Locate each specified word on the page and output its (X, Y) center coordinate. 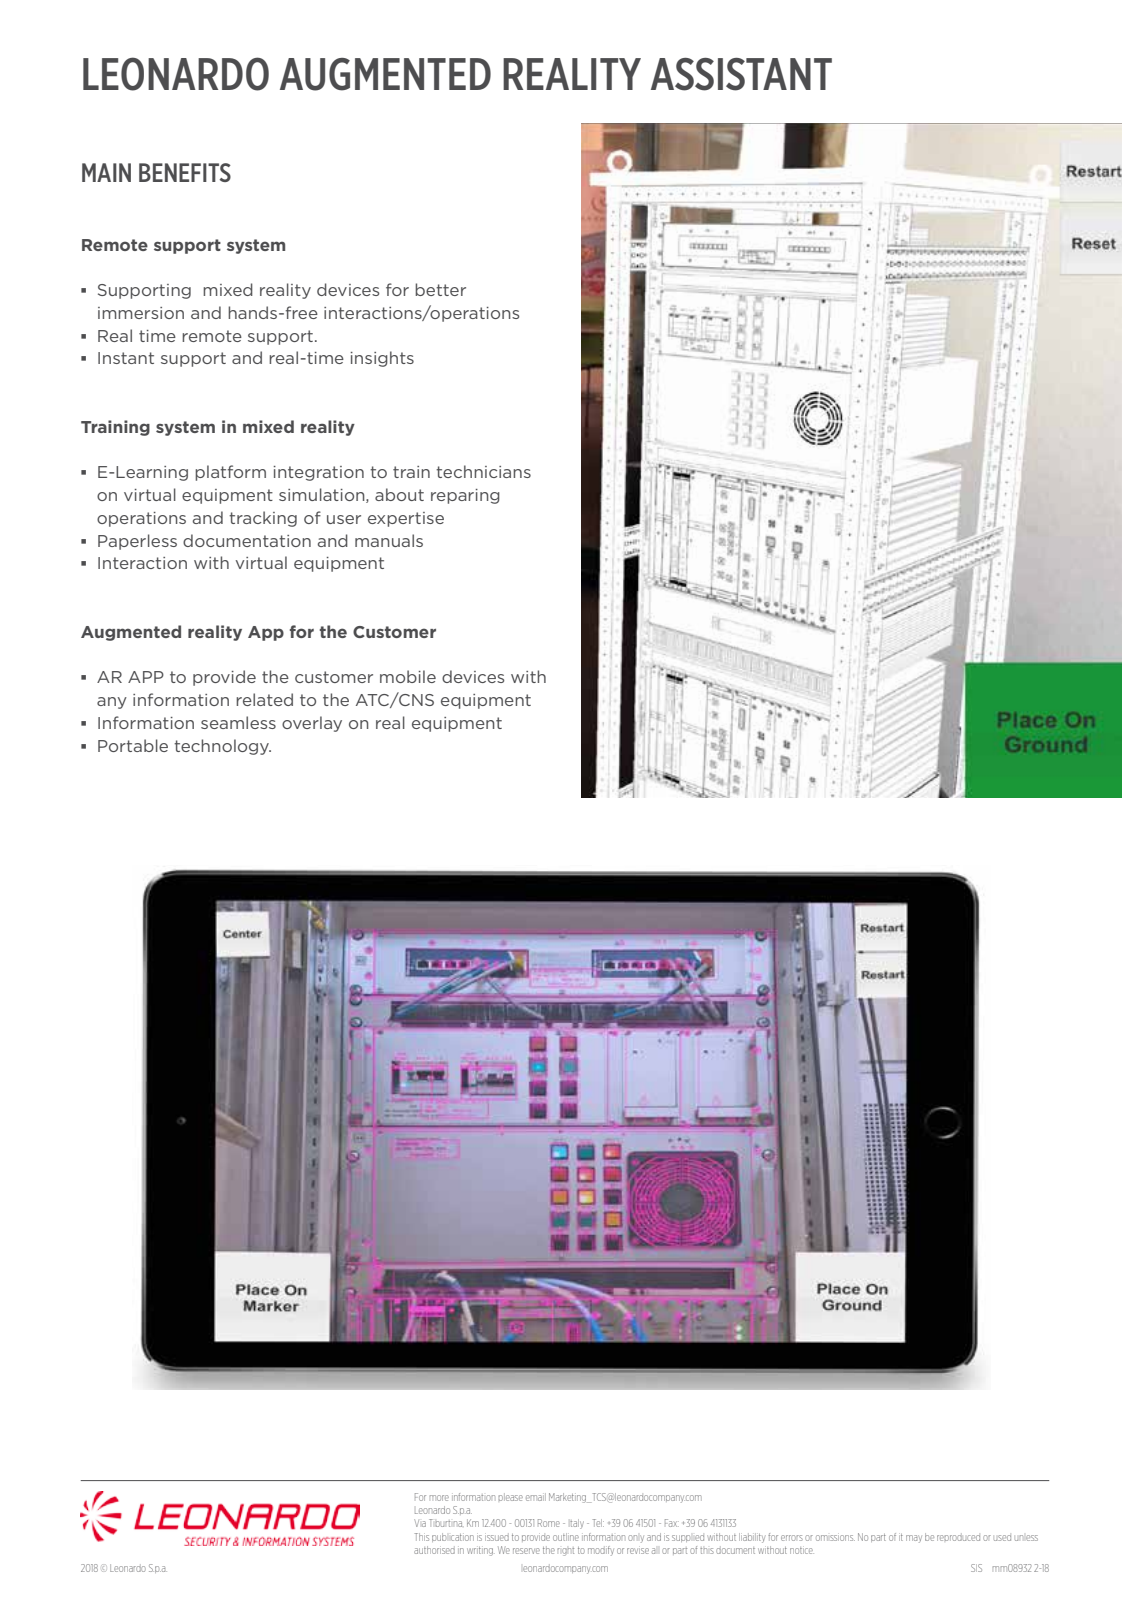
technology (222, 747)
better (440, 289)
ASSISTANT (741, 74)
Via (420, 1523)
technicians (483, 471)
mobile (408, 676)
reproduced (958, 1537)
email (536, 1497)
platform (230, 473)
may (914, 1539)
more (439, 1498)
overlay (312, 724)
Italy (577, 1524)
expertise (406, 519)
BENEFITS (185, 172)
